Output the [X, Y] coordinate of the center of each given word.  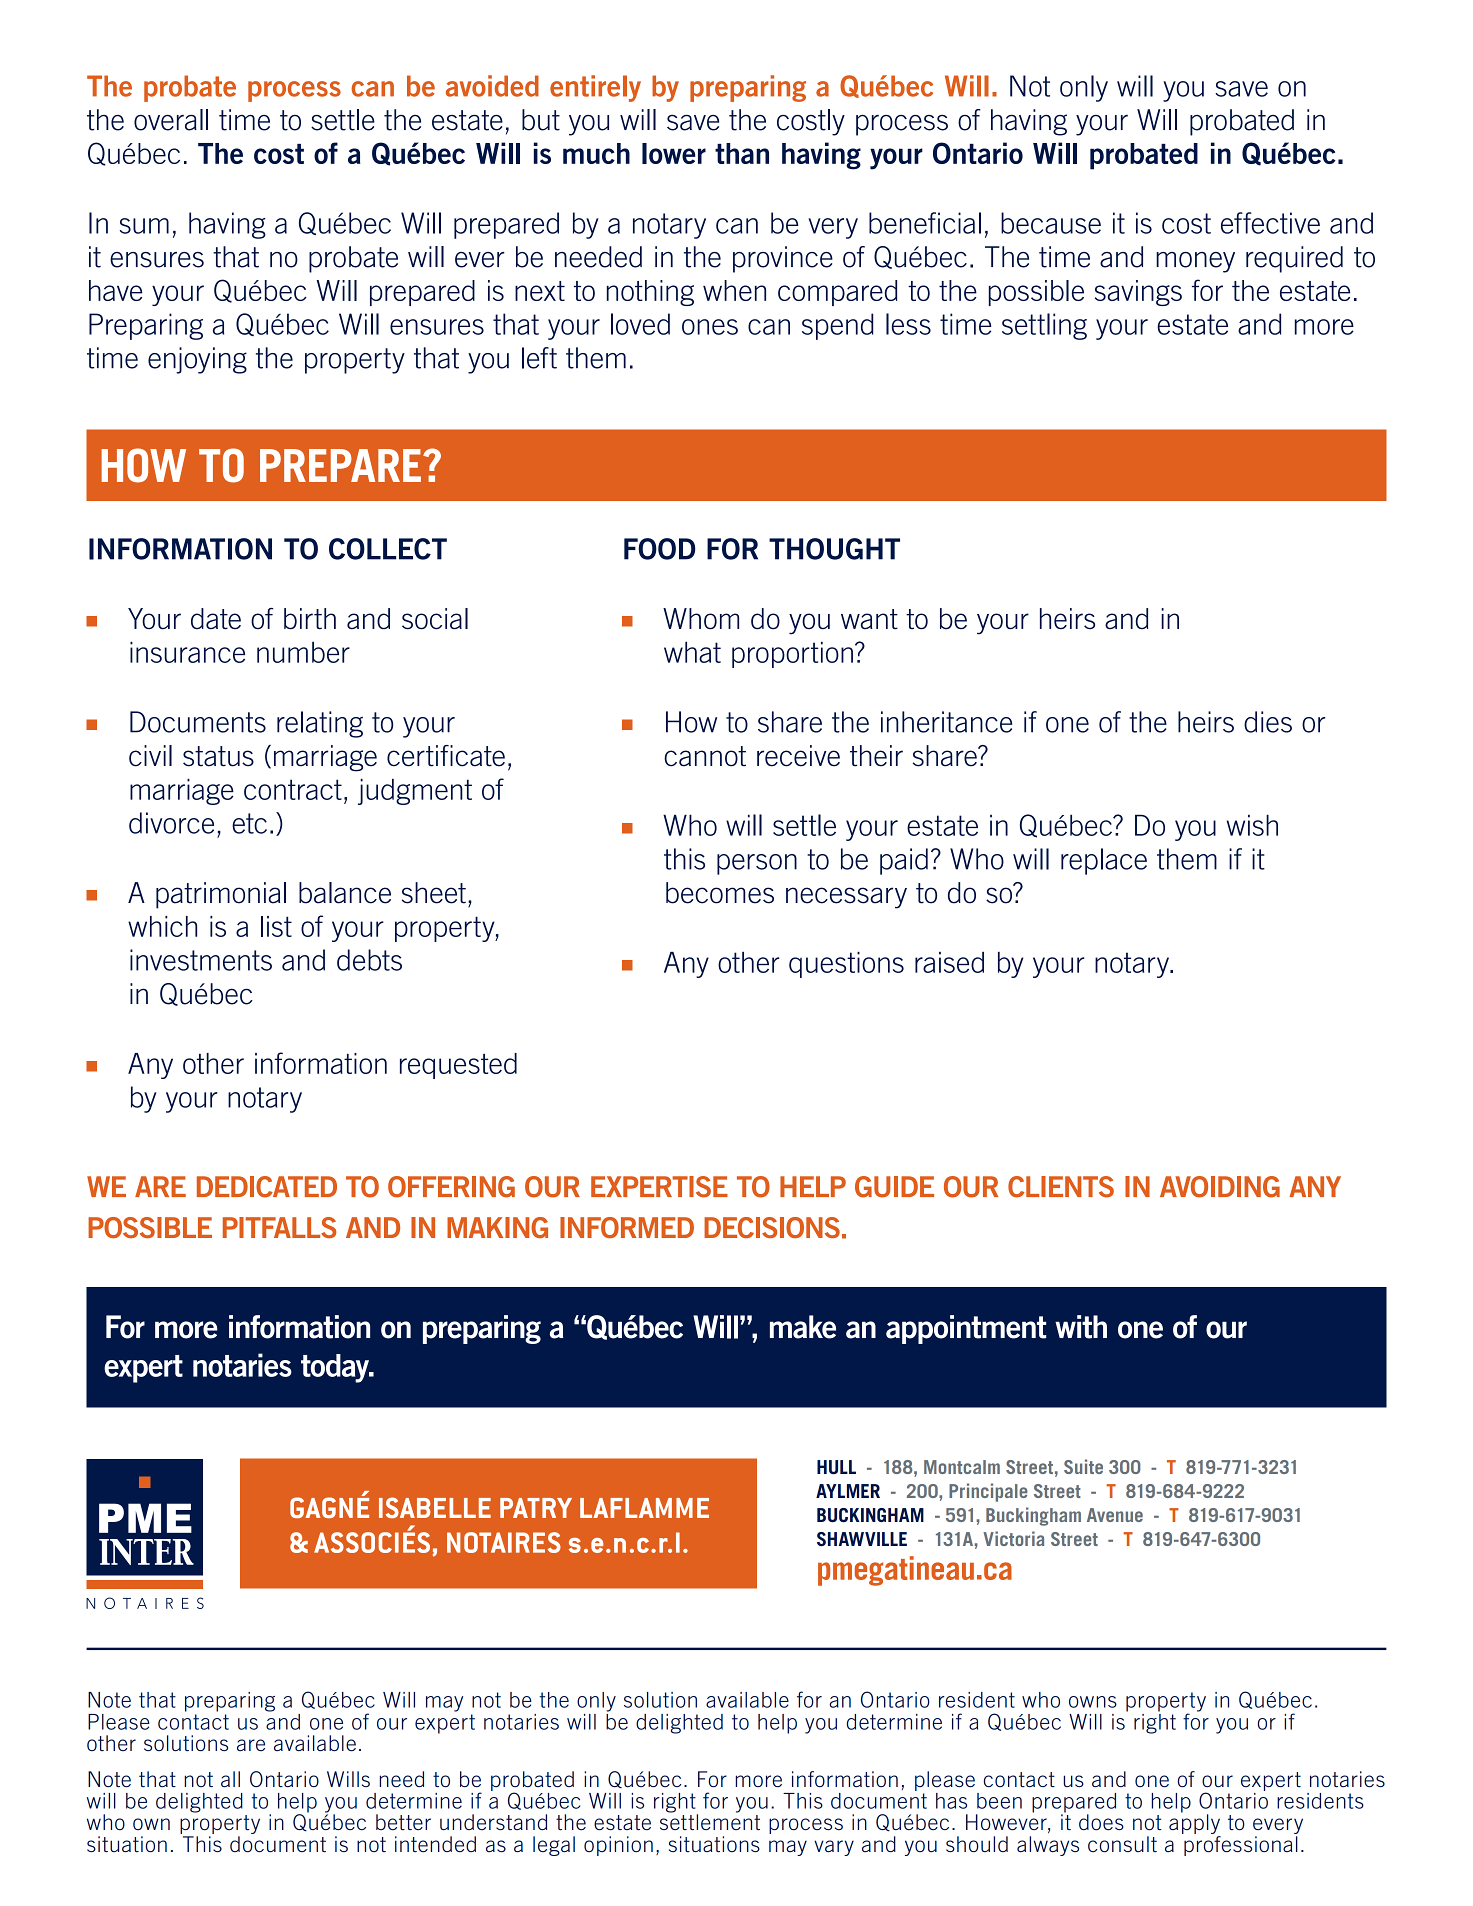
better [403, 1822]
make [803, 1327]
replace [1104, 861]
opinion [618, 1846]
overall [171, 120]
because [1051, 223]
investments [201, 960]
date [216, 619]
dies [1268, 722]
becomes [720, 893]
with [1081, 1327]
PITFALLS [279, 1227]
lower [674, 153]
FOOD [660, 549]
